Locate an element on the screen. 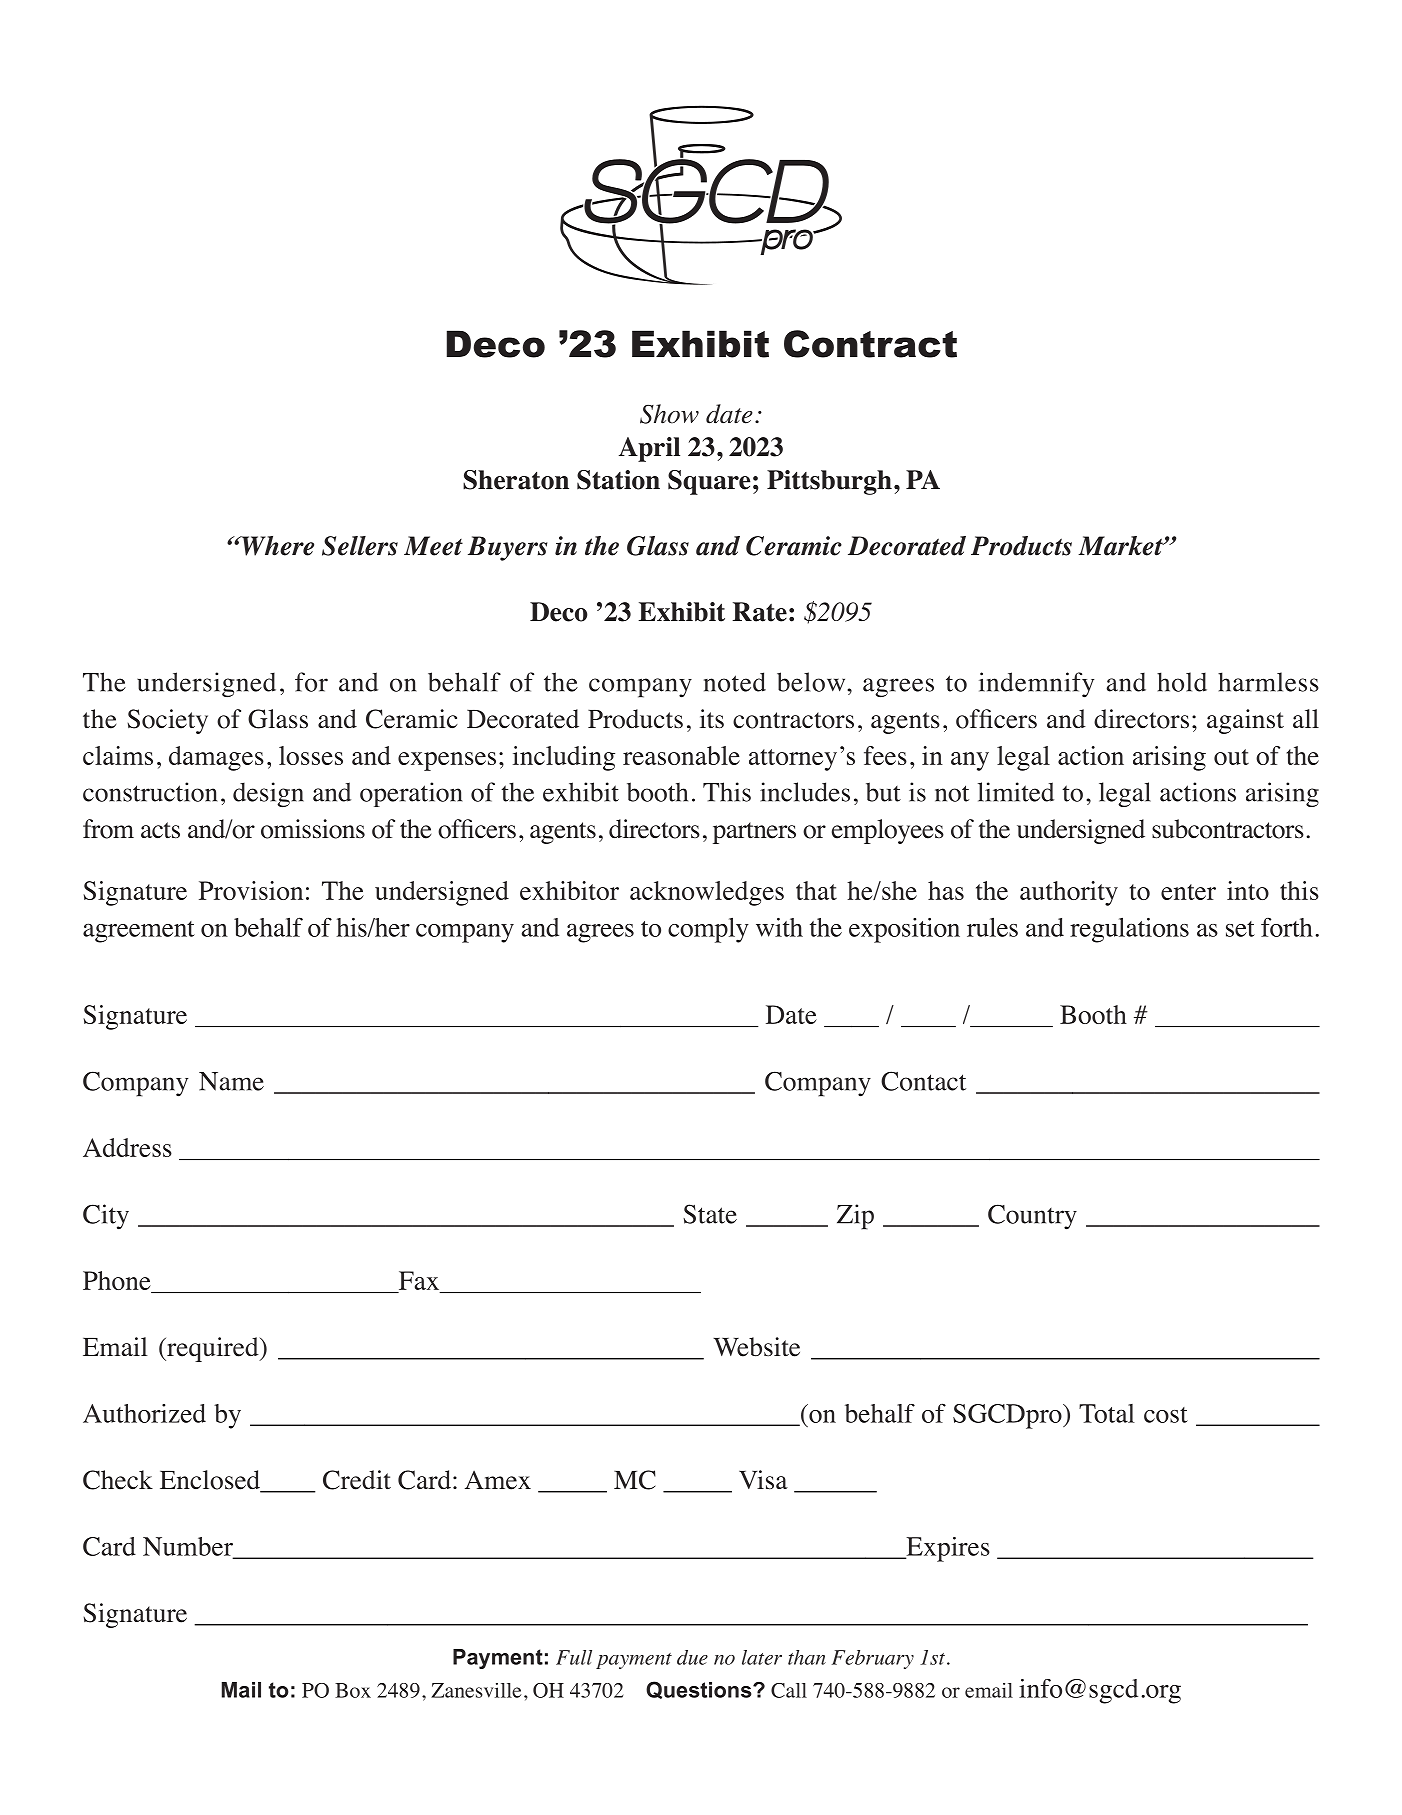 This screenshot has height=1815, width=1402. reasonable is located at coordinates (681, 755).
